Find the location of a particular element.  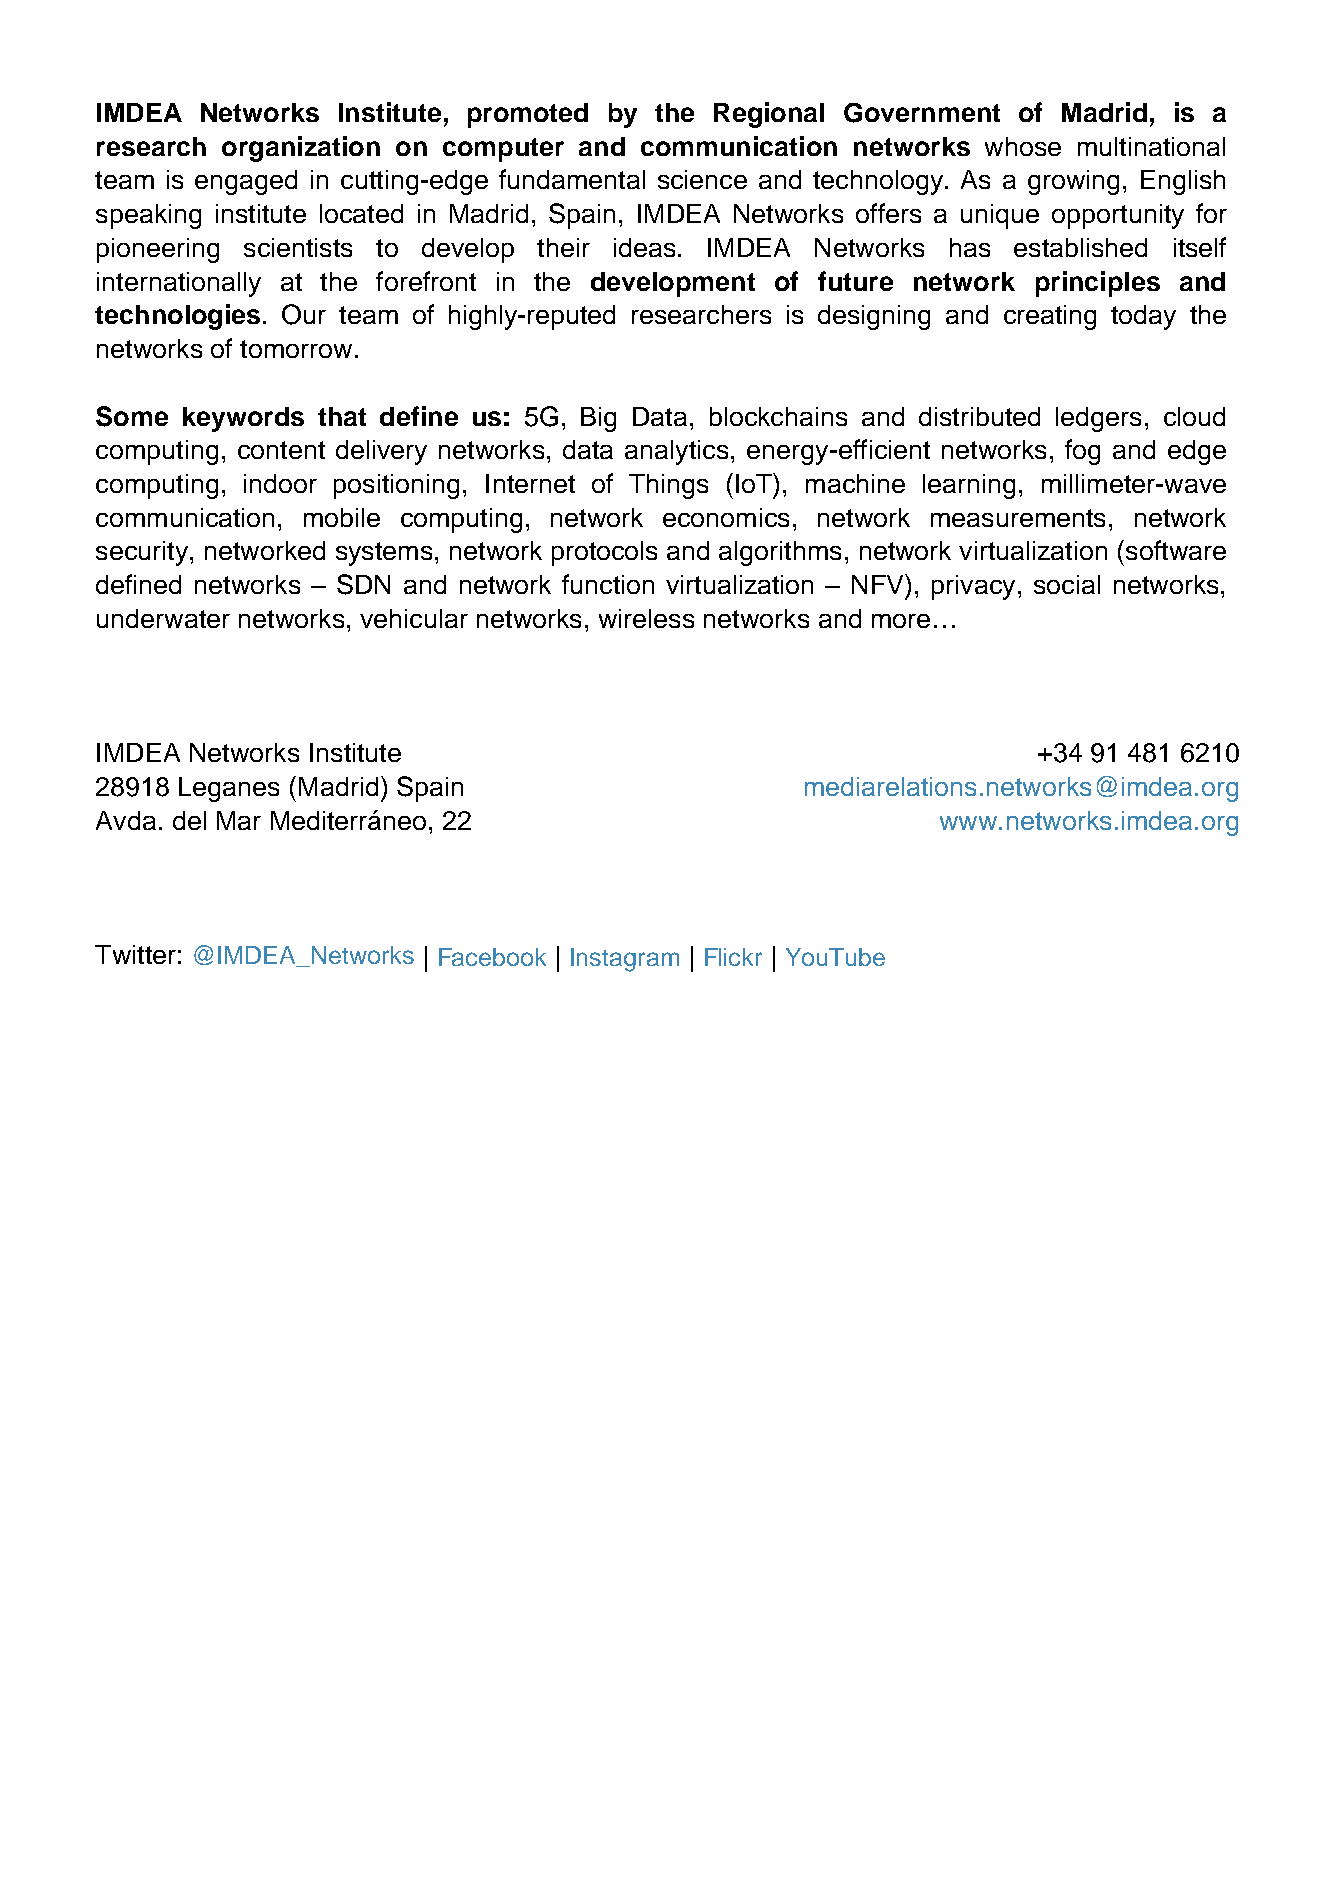

protocols is located at coordinates (604, 553).
